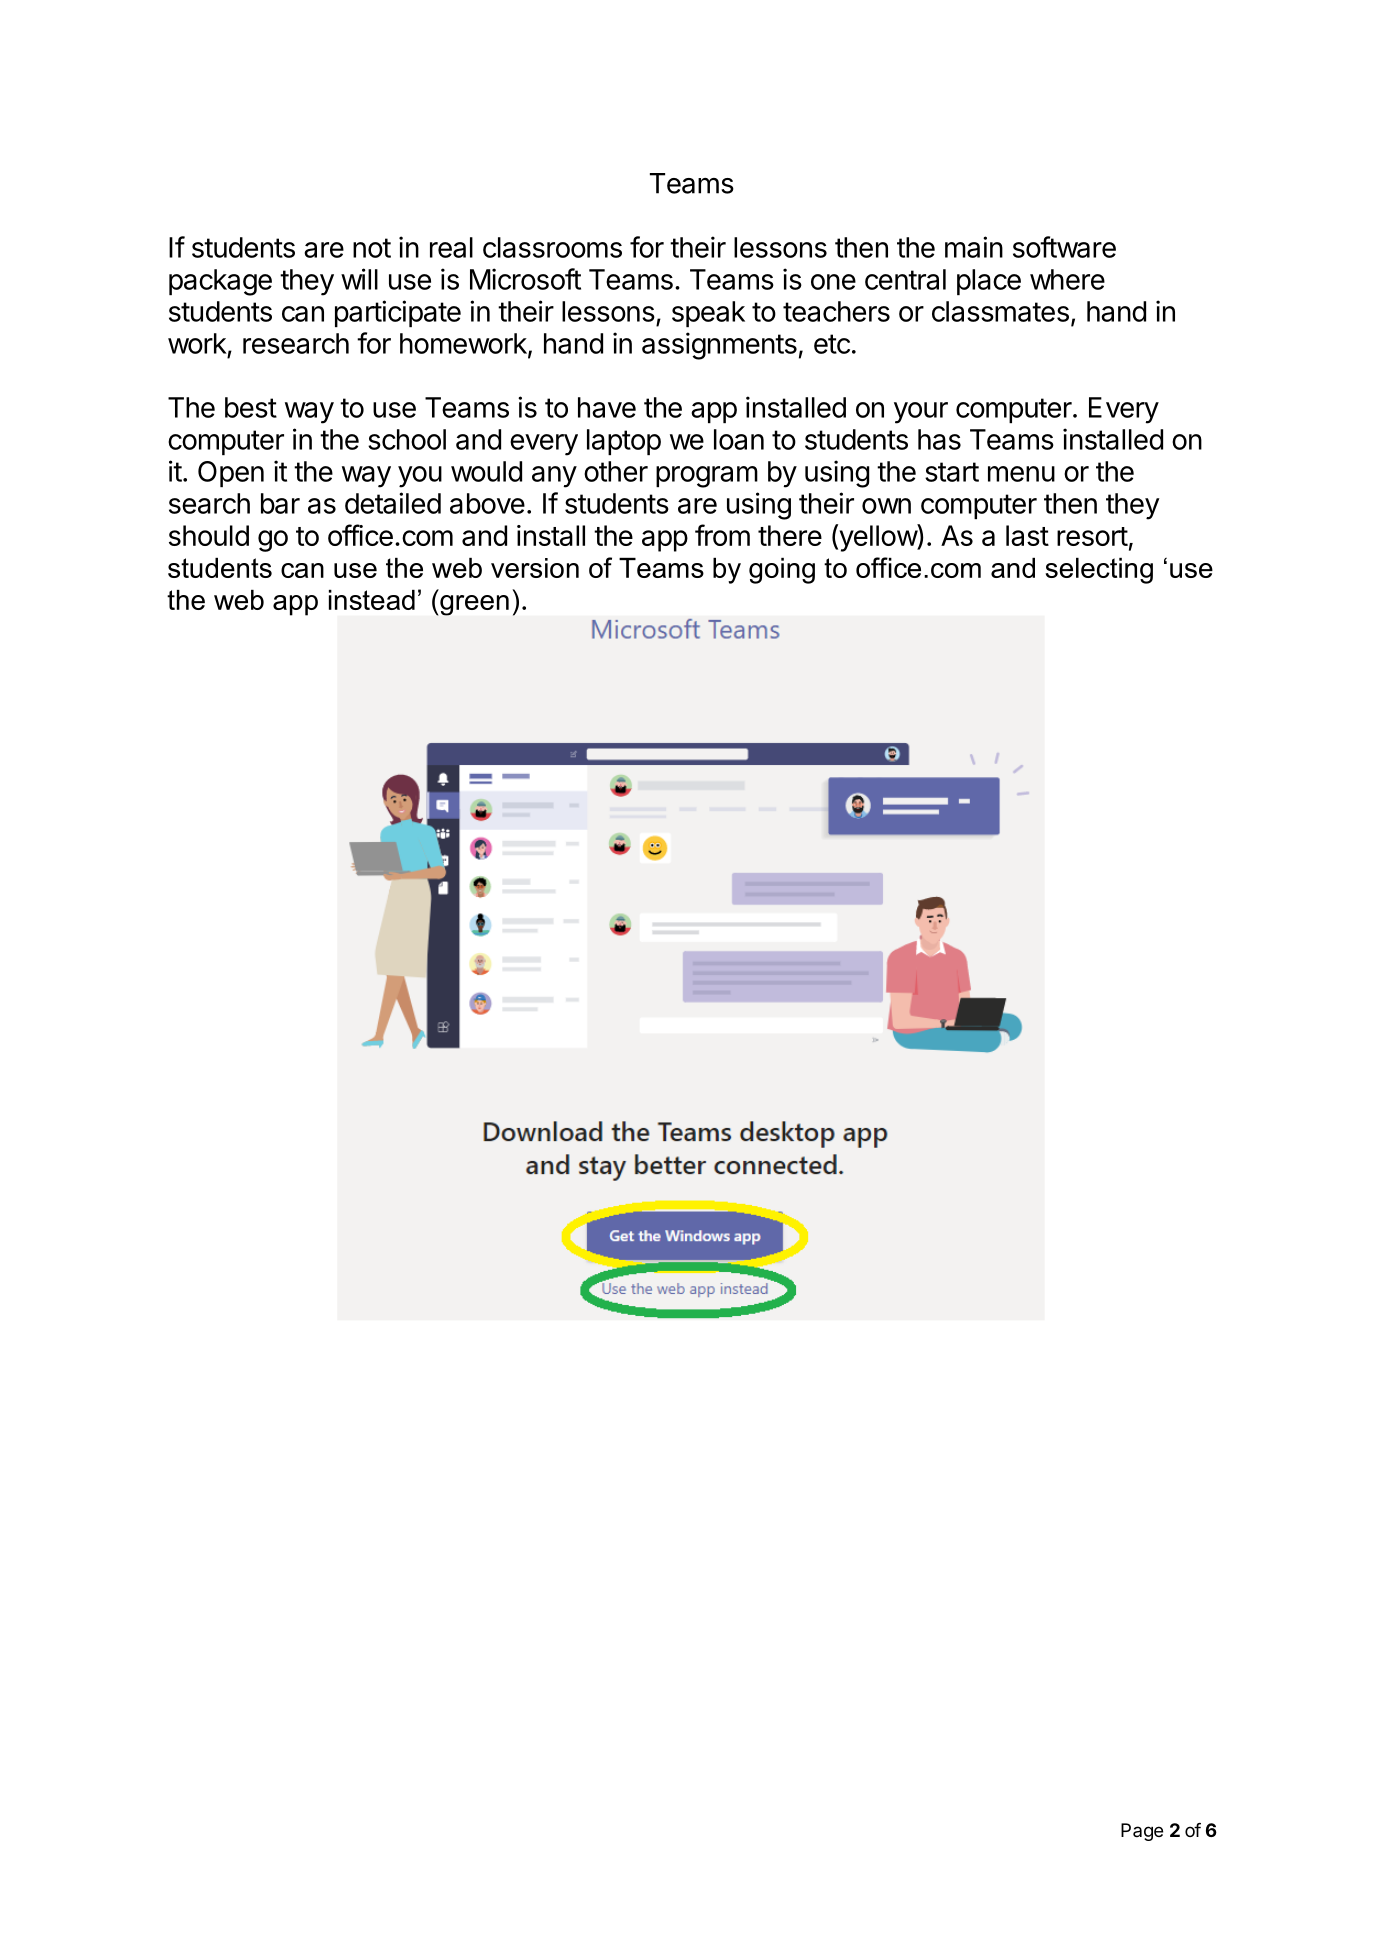  I want to click on from, so click(722, 535).
